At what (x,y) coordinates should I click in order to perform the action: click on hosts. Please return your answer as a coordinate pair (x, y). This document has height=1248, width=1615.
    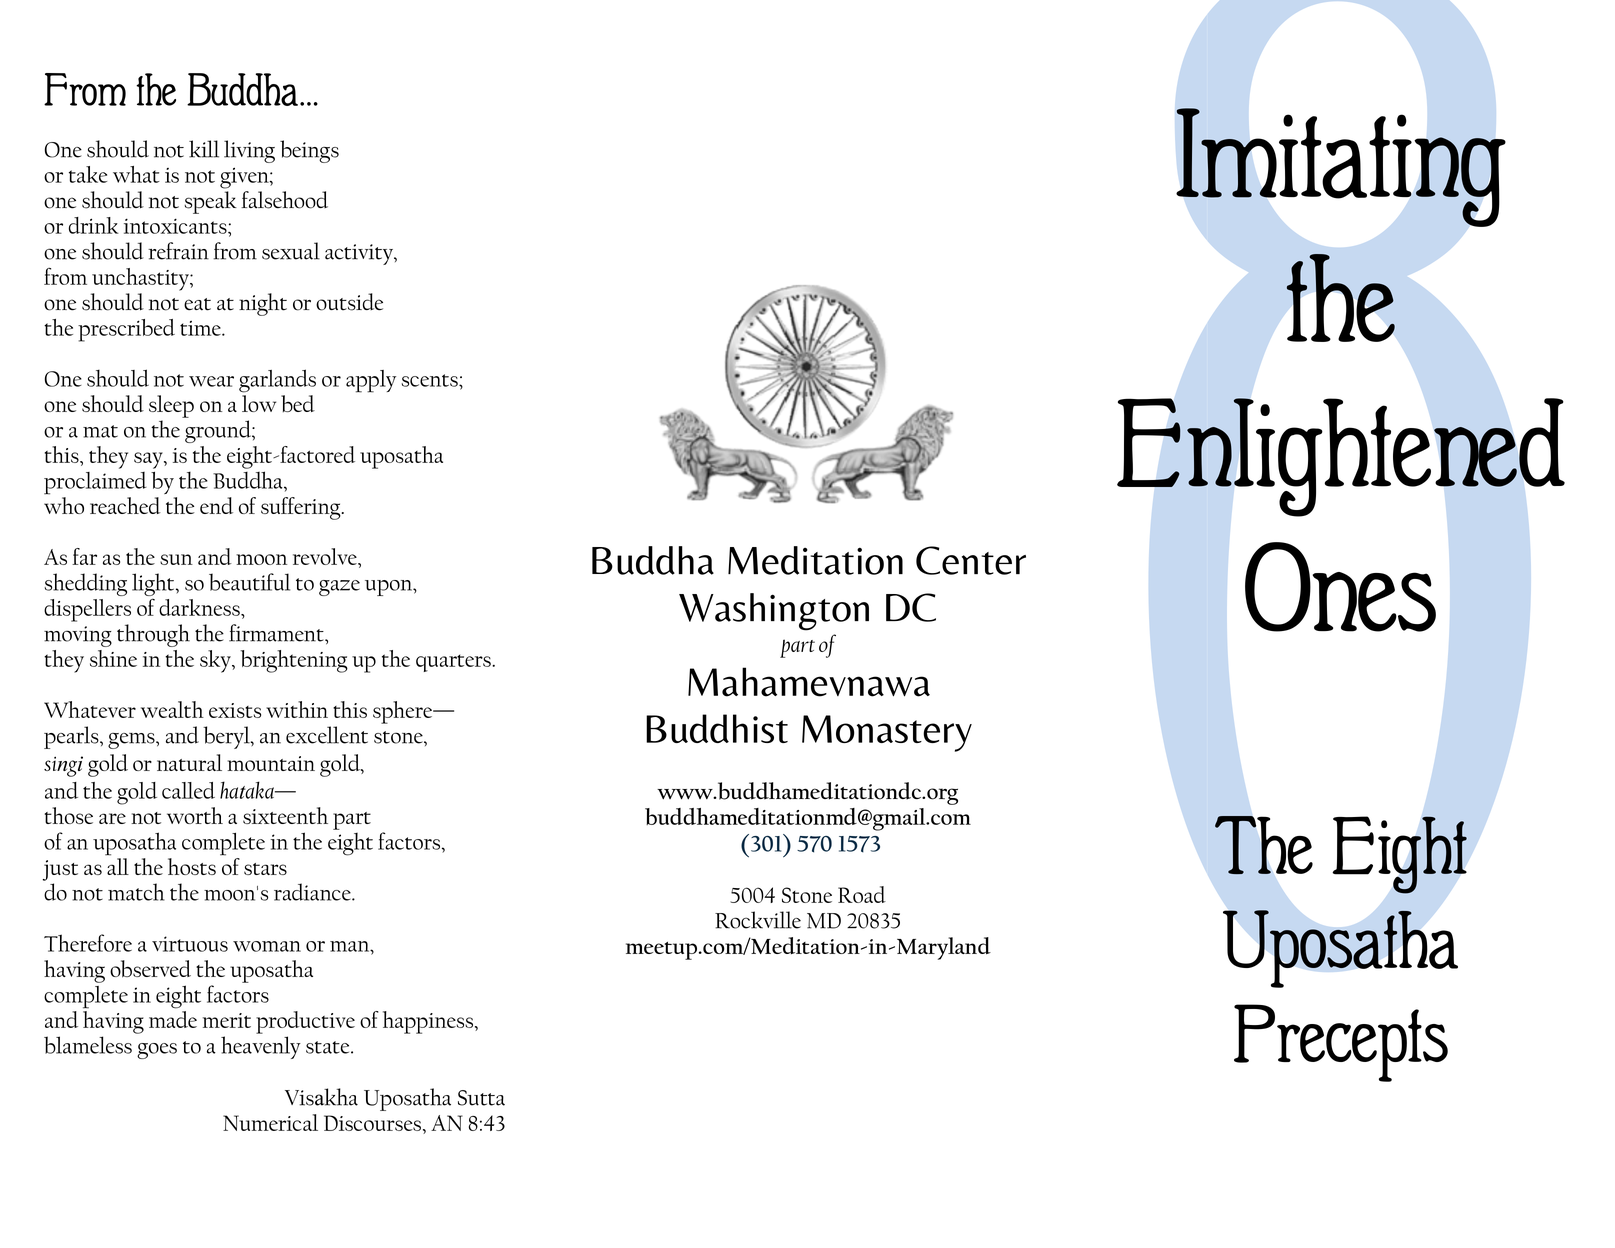
    Looking at the image, I should click on (192, 866).
